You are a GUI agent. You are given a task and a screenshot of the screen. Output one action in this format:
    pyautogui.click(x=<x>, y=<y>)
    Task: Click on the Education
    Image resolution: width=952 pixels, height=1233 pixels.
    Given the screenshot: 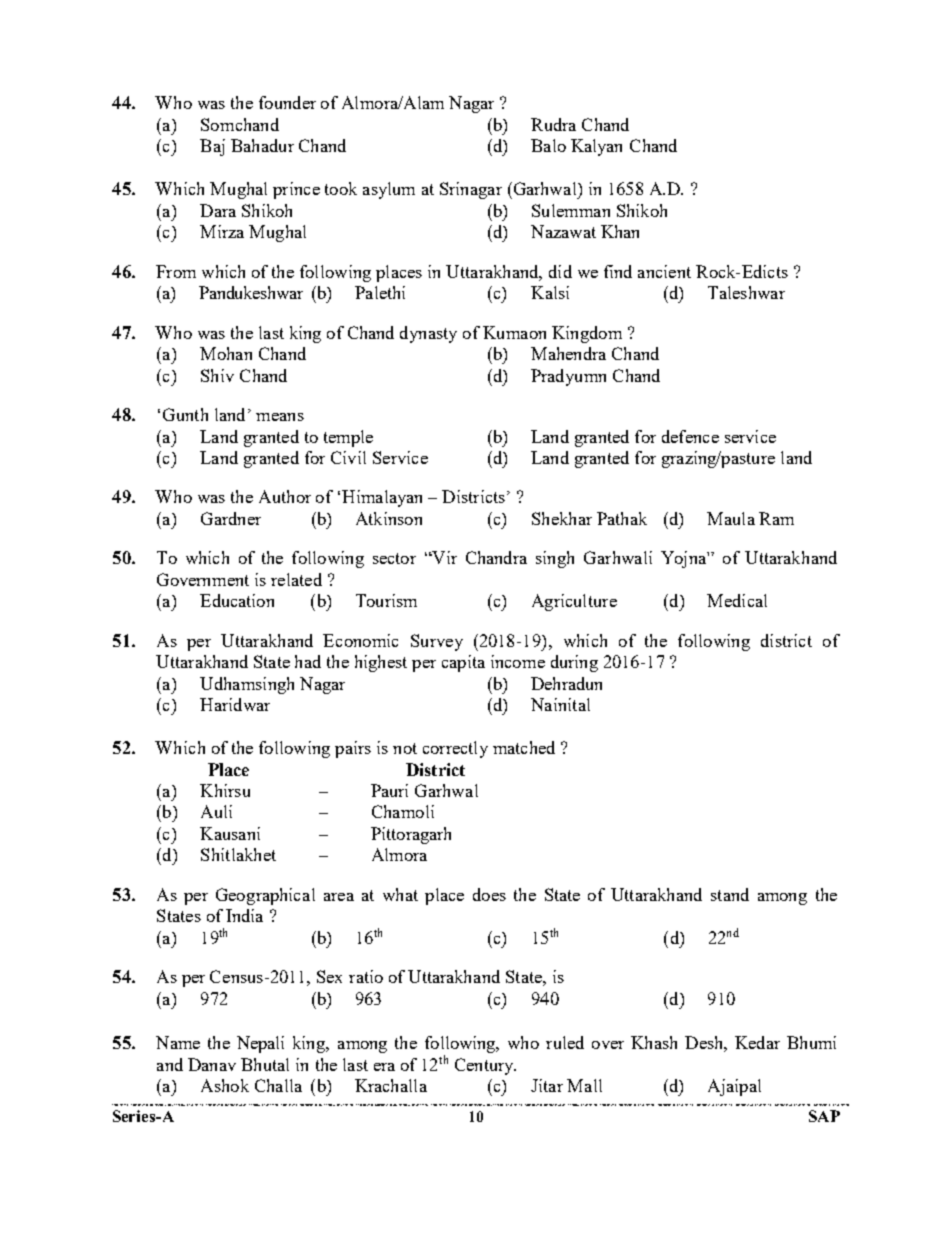 What is the action you would take?
    pyautogui.click(x=237, y=600)
